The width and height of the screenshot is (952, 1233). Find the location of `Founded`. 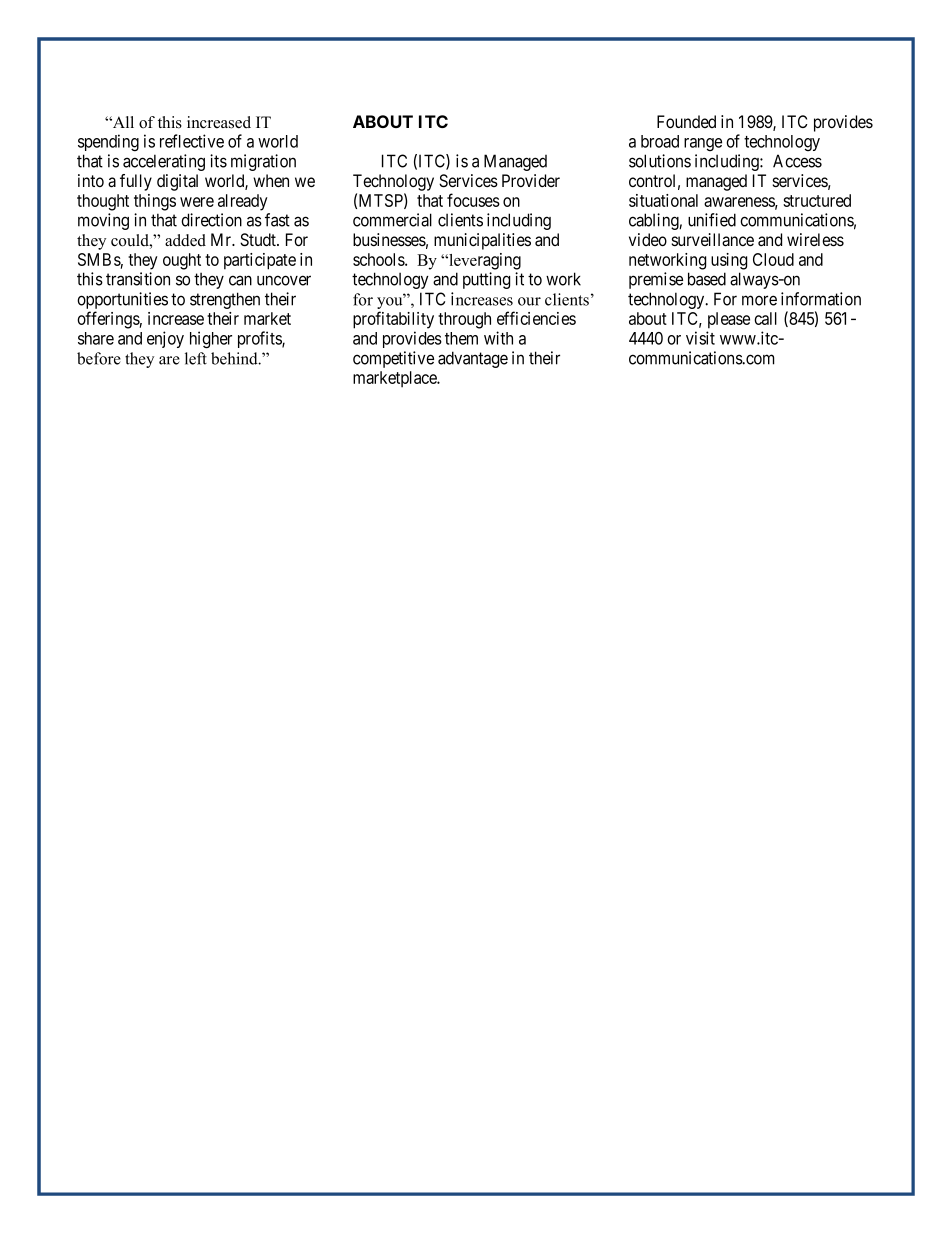

Founded is located at coordinates (686, 121).
